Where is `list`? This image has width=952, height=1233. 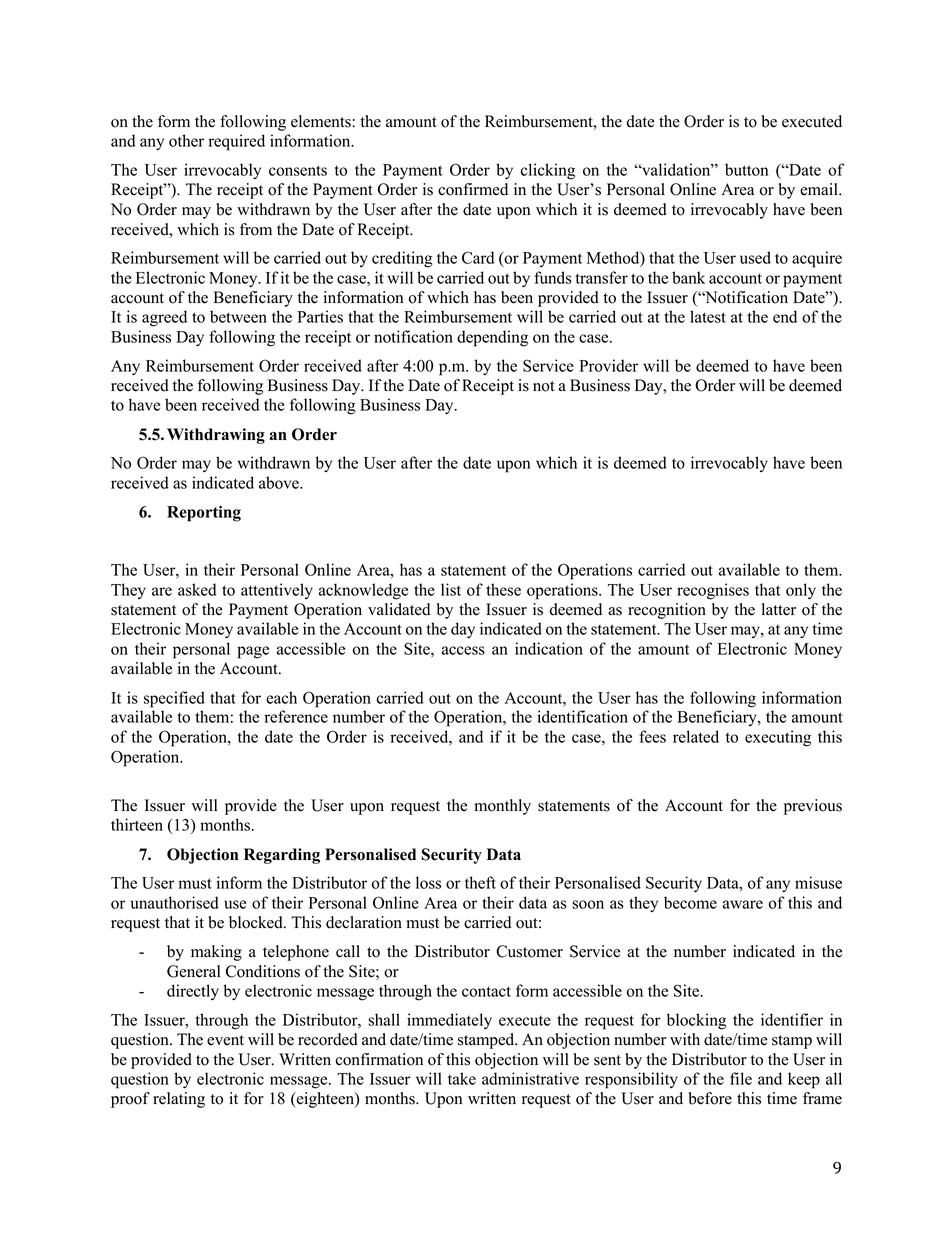 list is located at coordinates (451, 589).
